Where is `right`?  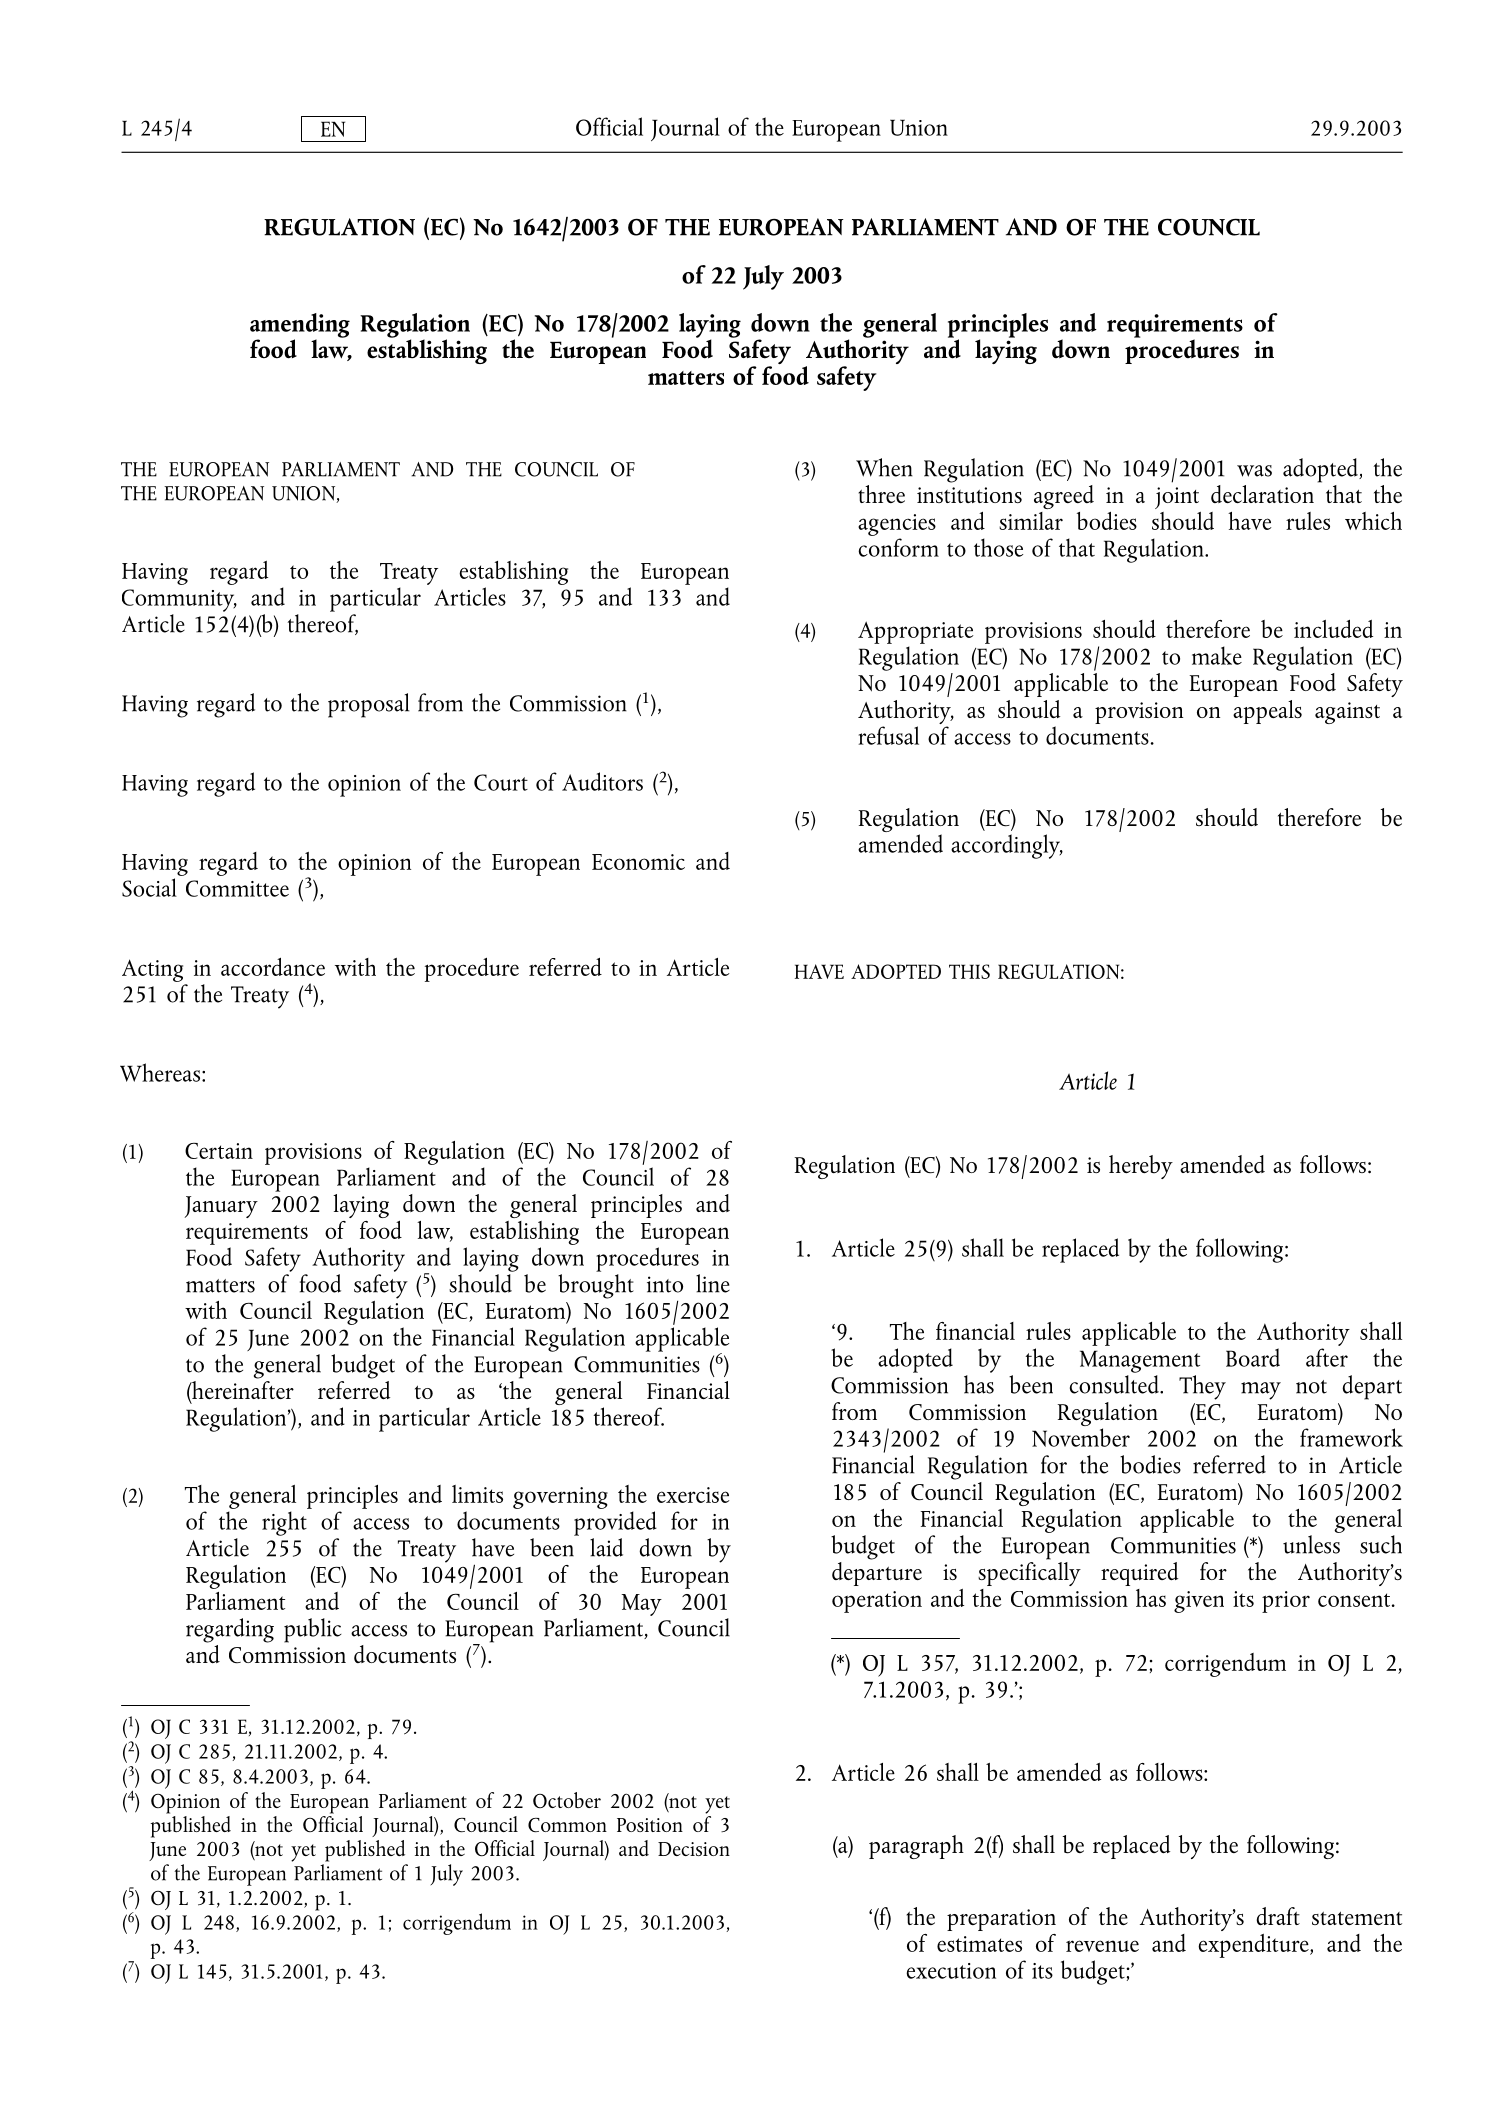 right is located at coordinates (284, 1523).
